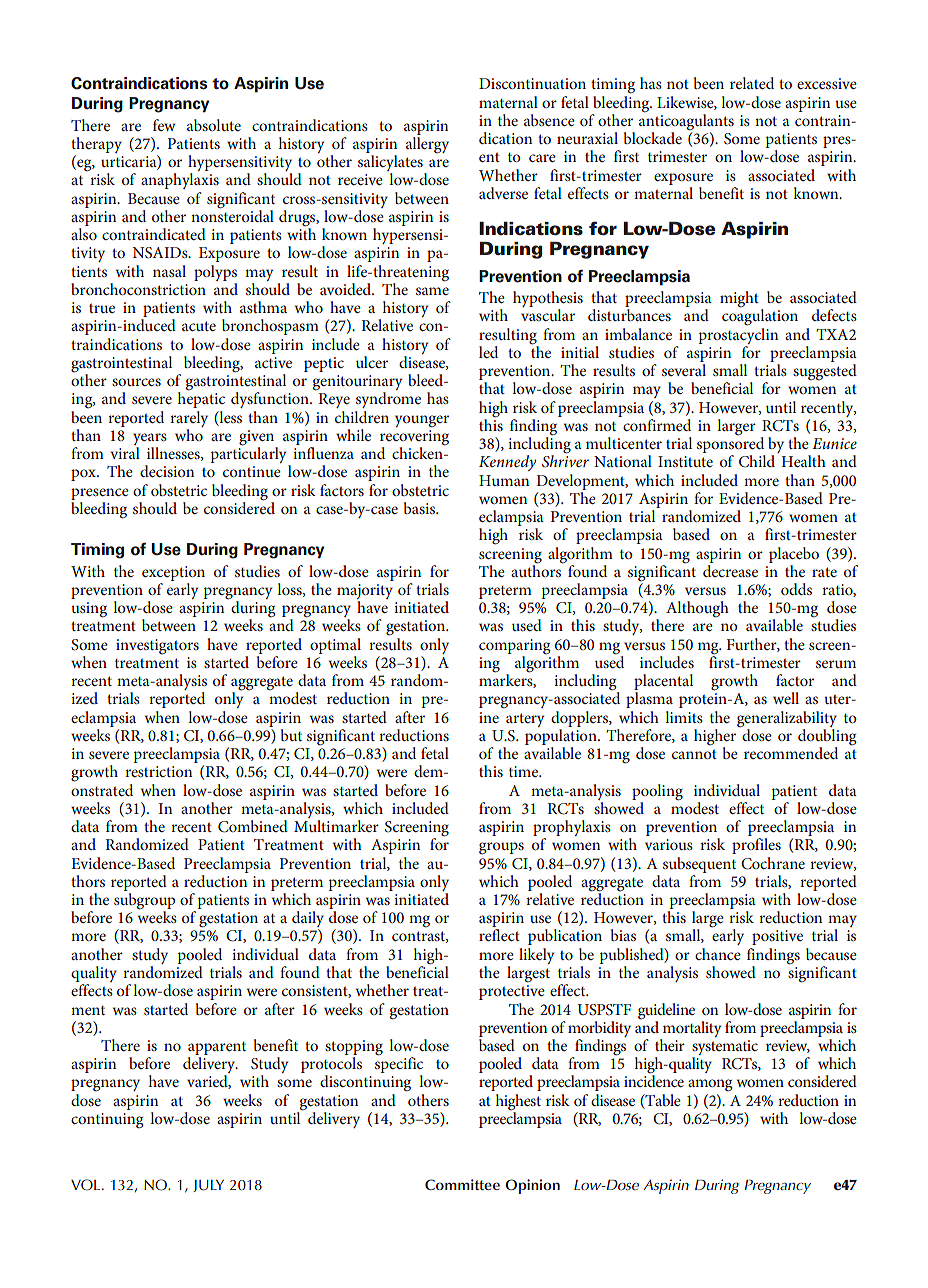 This image has height=1288, width=928. What do you see at coordinates (164, 125) in the image?
I see `few` at bounding box center [164, 125].
